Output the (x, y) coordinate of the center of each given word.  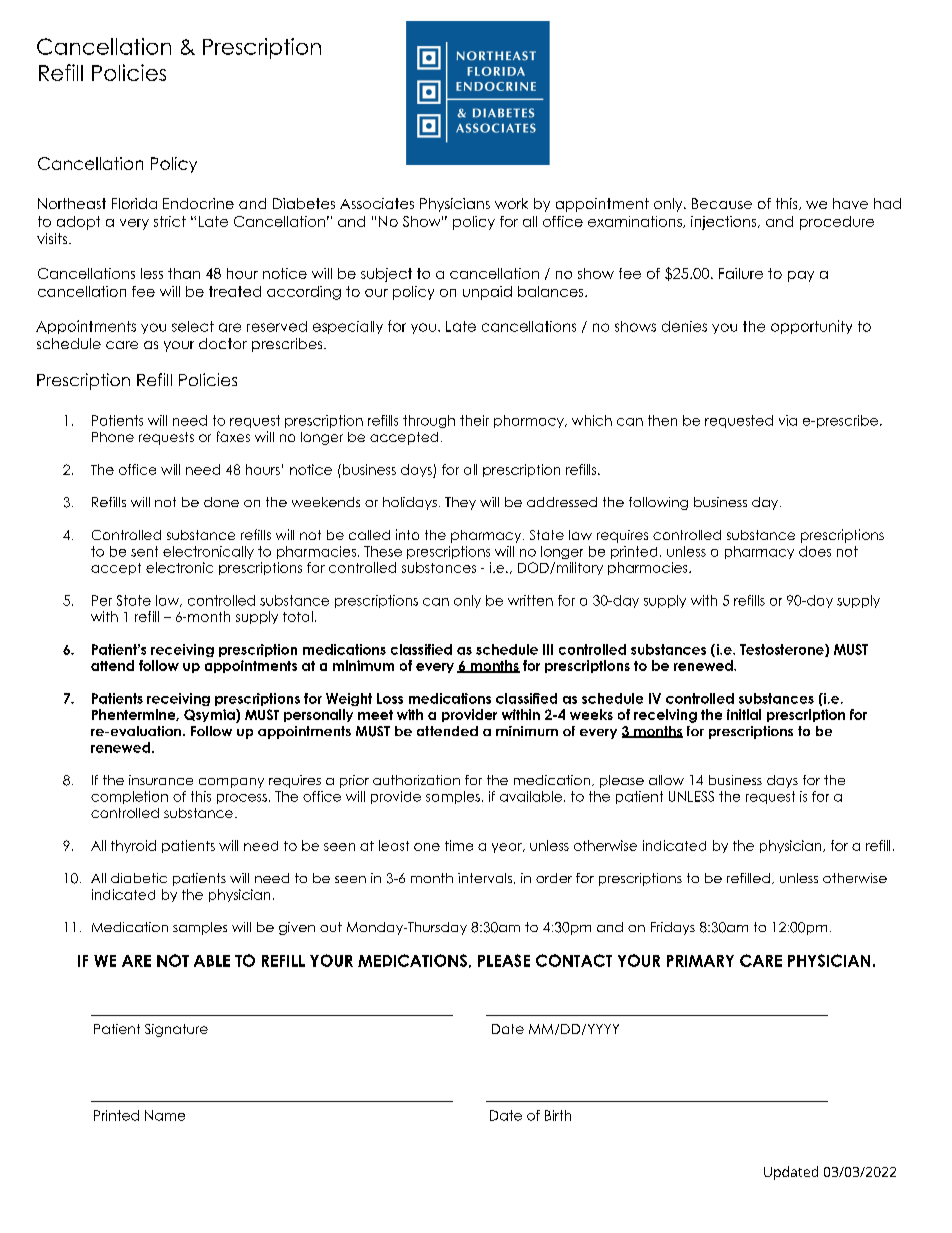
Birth (558, 1115)
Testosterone (782, 649)
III (548, 649)
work (511, 203)
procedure (837, 223)
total (298, 616)
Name (165, 1115)
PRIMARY (700, 961)
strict (170, 221)
